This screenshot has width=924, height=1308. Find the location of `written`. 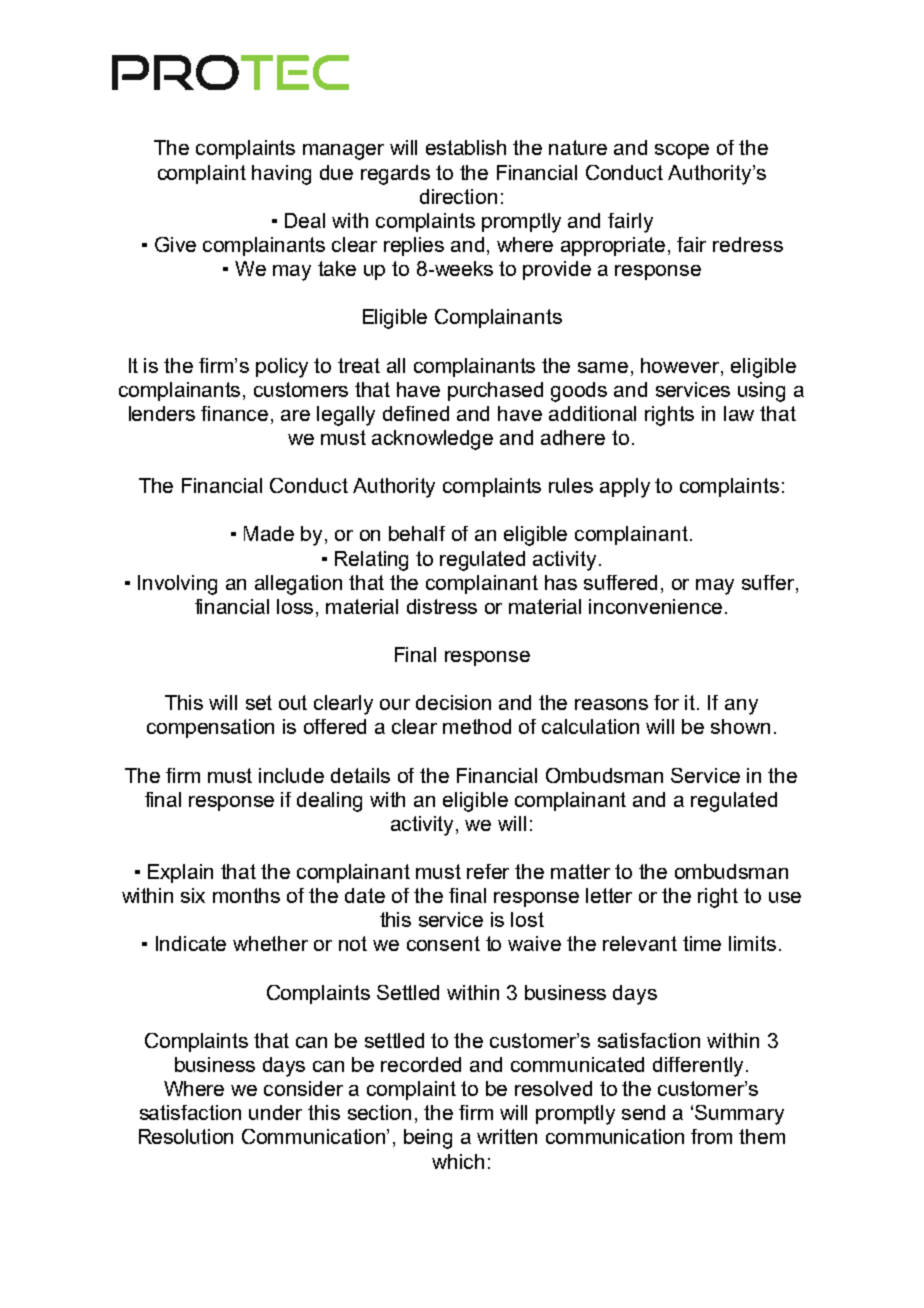

written is located at coordinates (507, 1136).
